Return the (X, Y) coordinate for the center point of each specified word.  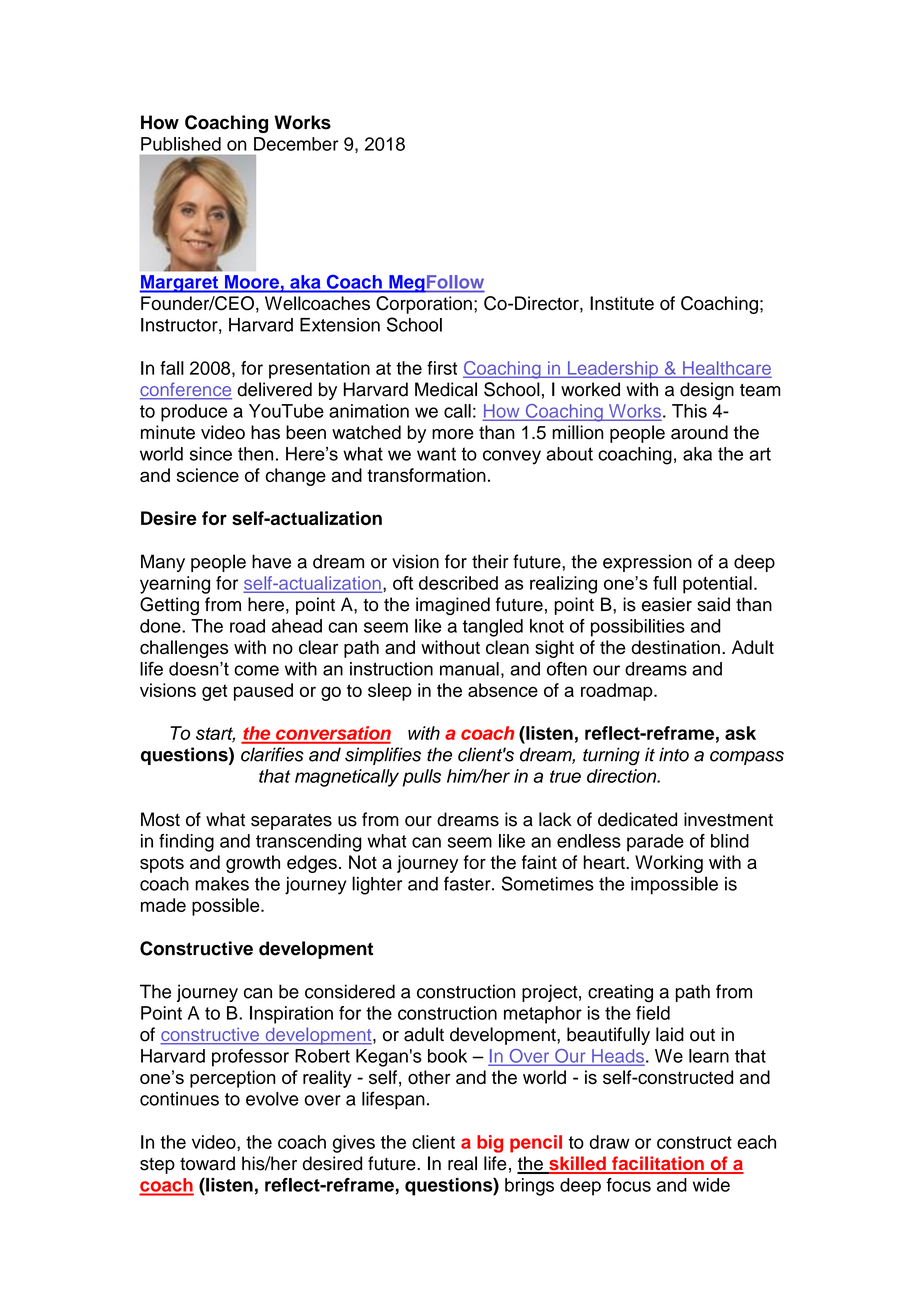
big (490, 1144)
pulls (421, 778)
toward (207, 1163)
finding (186, 843)
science (208, 475)
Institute (622, 303)
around (699, 432)
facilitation (658, 1164)
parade (655, 843)
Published (181, 144)
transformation (426, 475)
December (296, 144)
